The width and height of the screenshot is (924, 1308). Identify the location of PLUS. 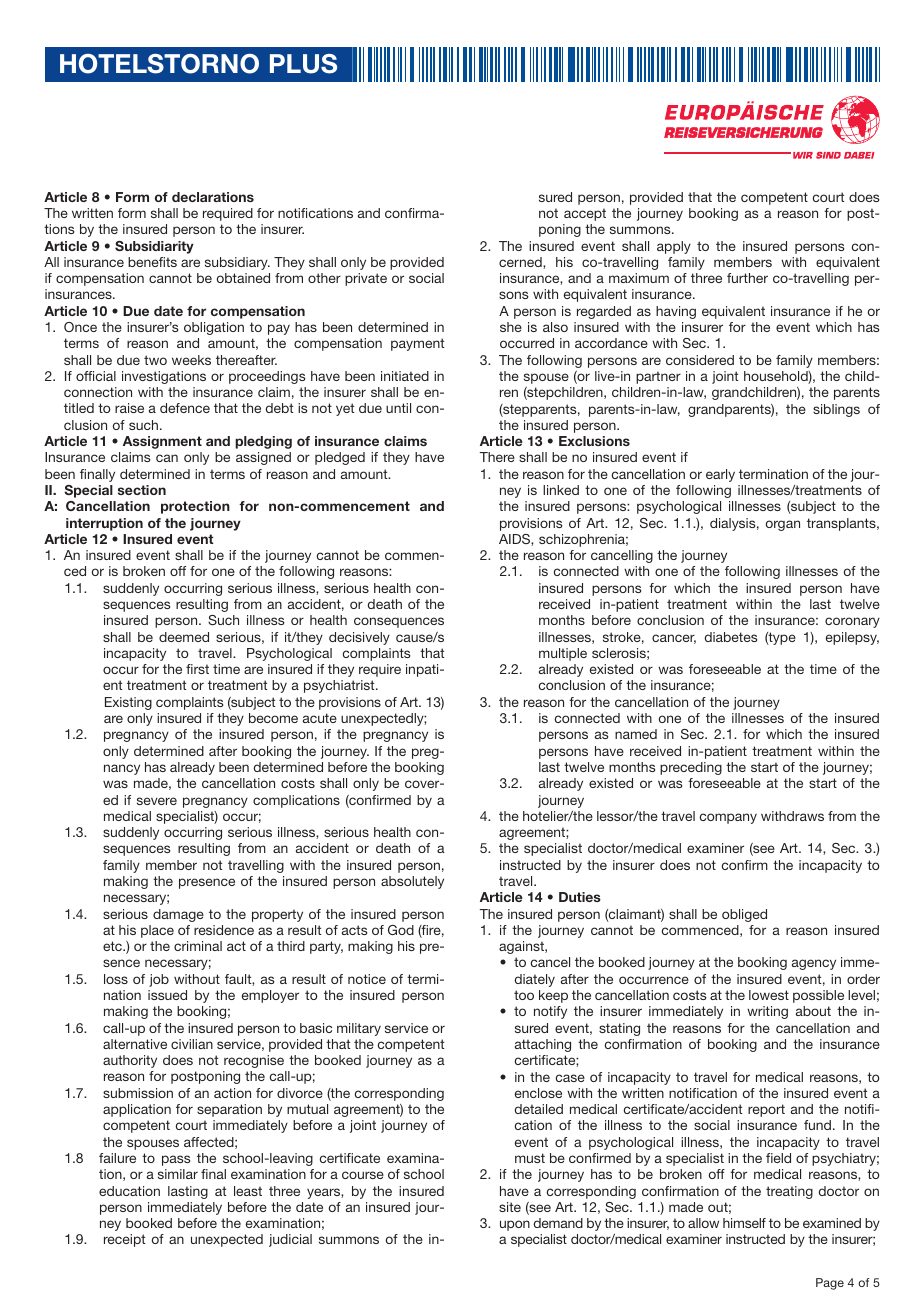
(303, 64).
